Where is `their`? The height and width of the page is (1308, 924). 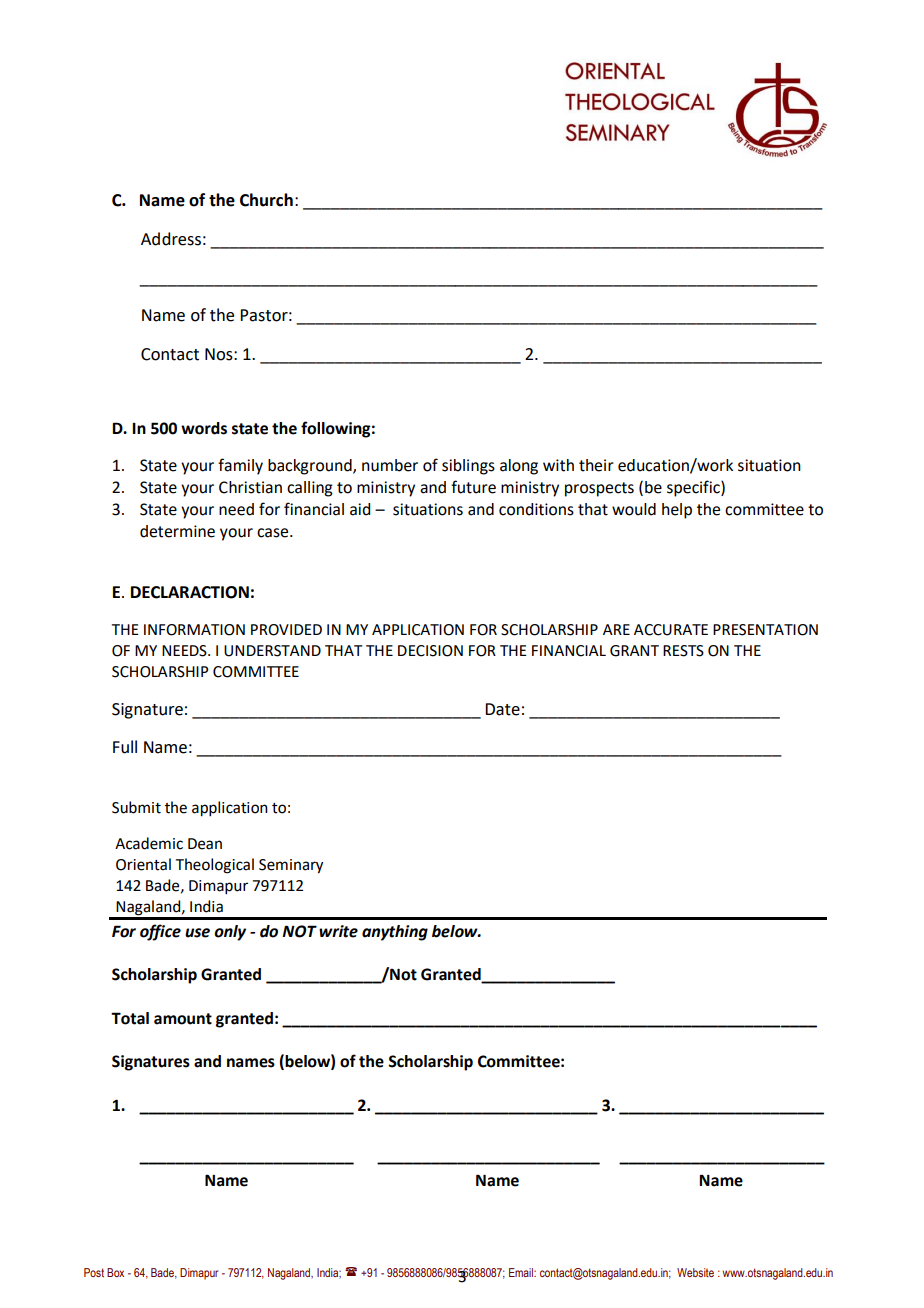 their is located at coordinates (596, 465).
